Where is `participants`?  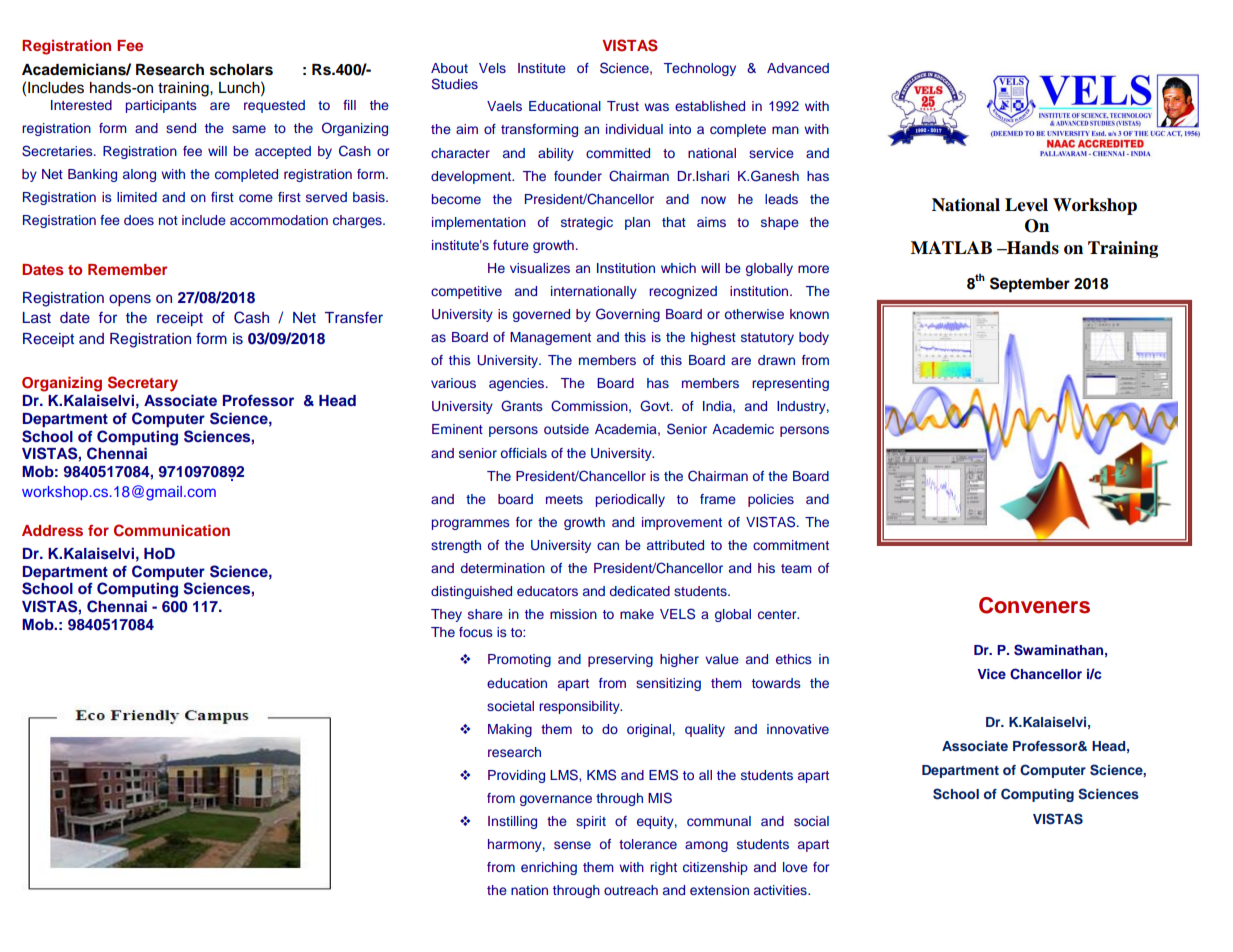 participants is located at coordinates (161, 106).
